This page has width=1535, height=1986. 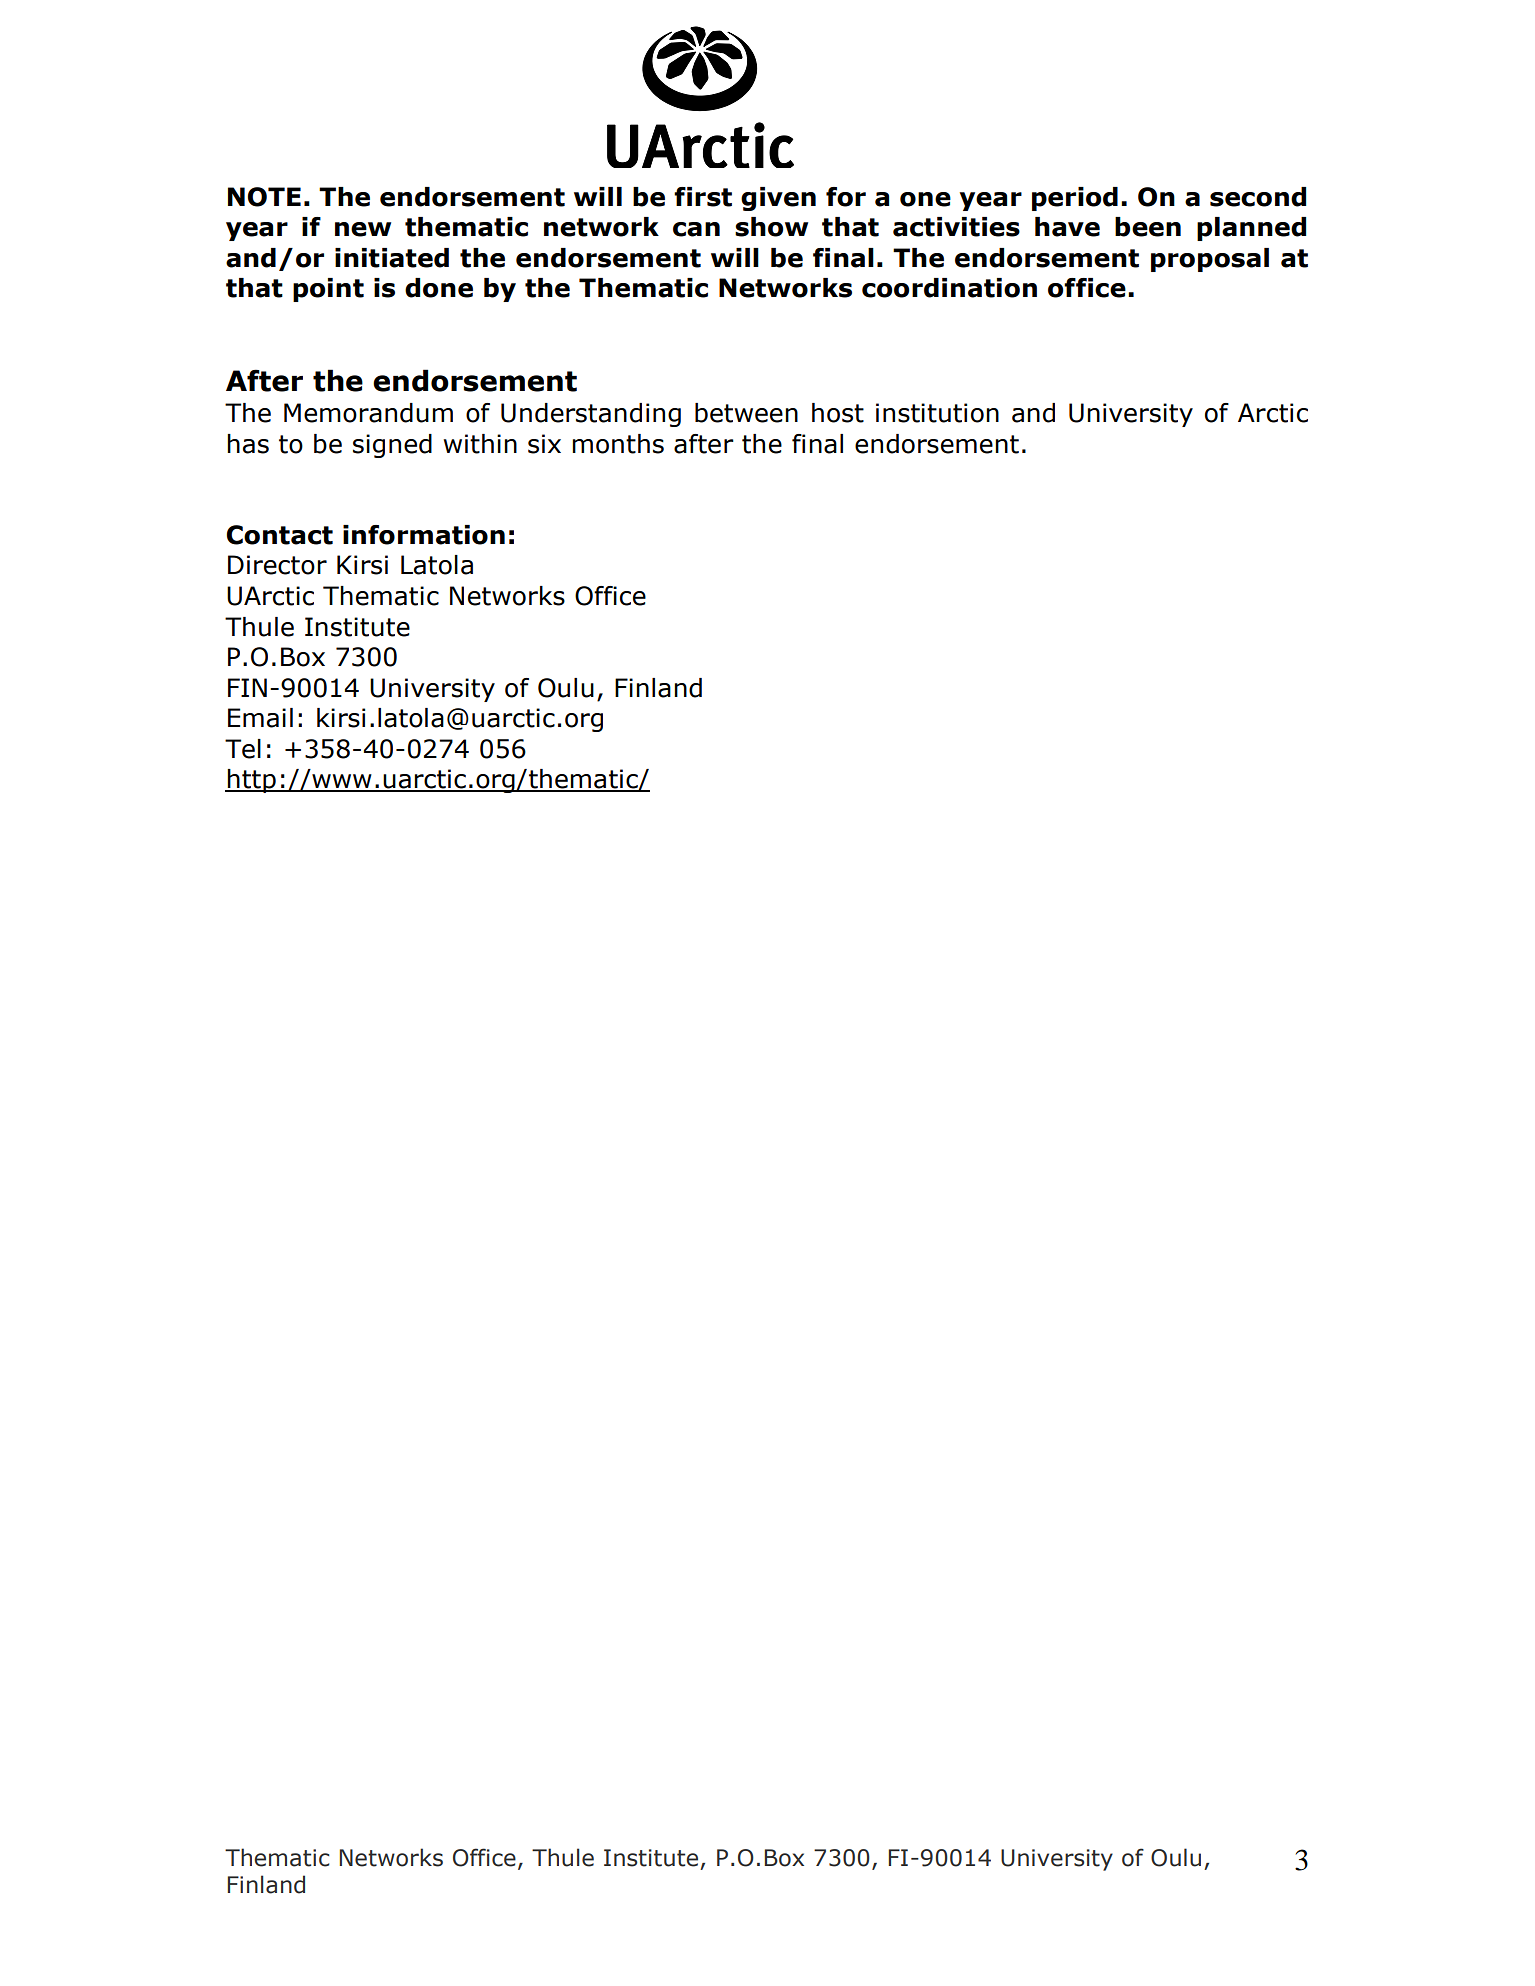 What do you see at coordinates (424, 535) in the page?
I see `information` at bounding box center [424, 535].
